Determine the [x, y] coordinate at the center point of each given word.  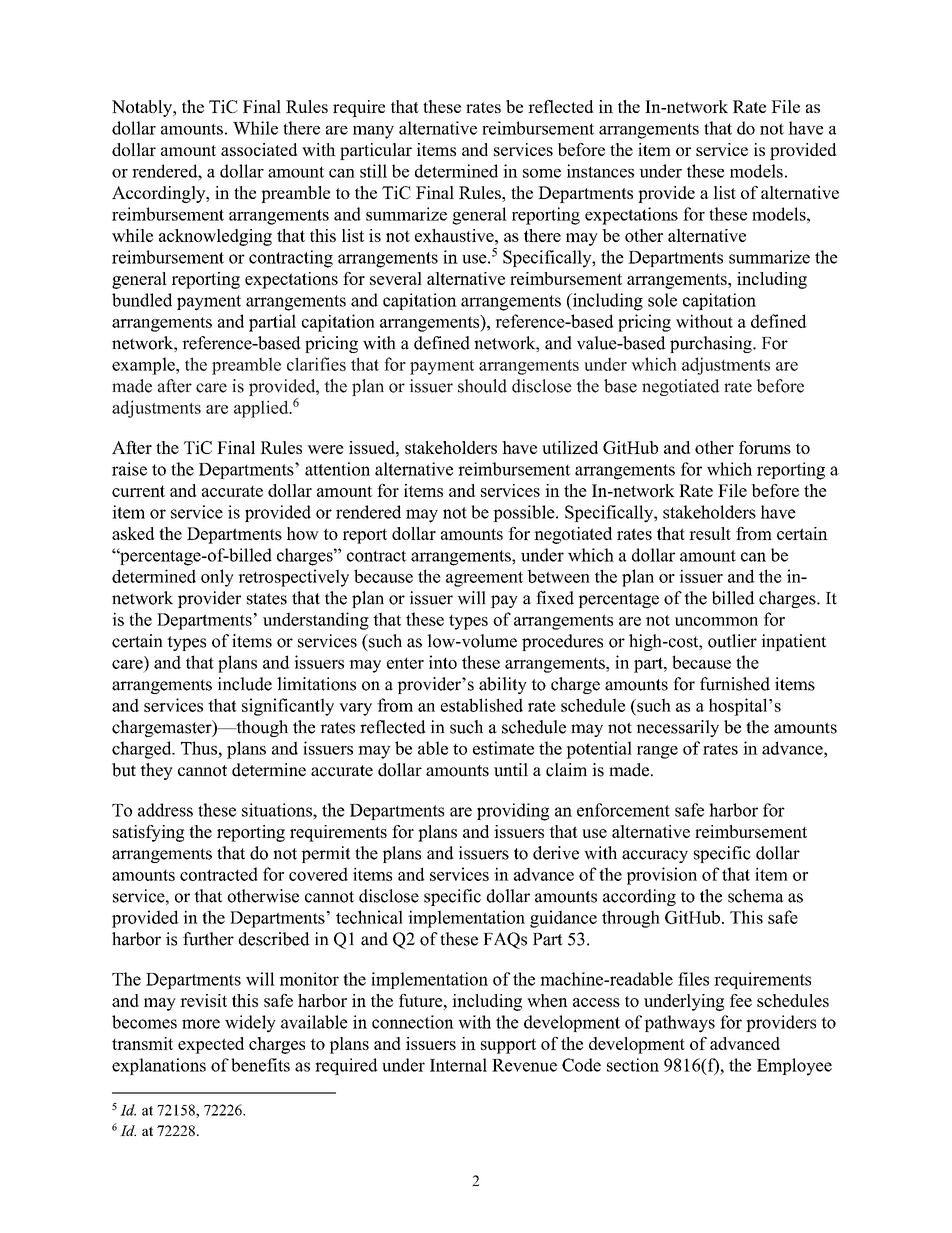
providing [513, 812]
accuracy [655, 856]
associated [259, 149]
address [165, 810]
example [144, 366]
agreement [484, 579]
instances [600, 171]
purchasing [712, 344]
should [482, 386]
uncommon [716, 621]
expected [211, 1045]
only [217, 578]
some [542, 173]
